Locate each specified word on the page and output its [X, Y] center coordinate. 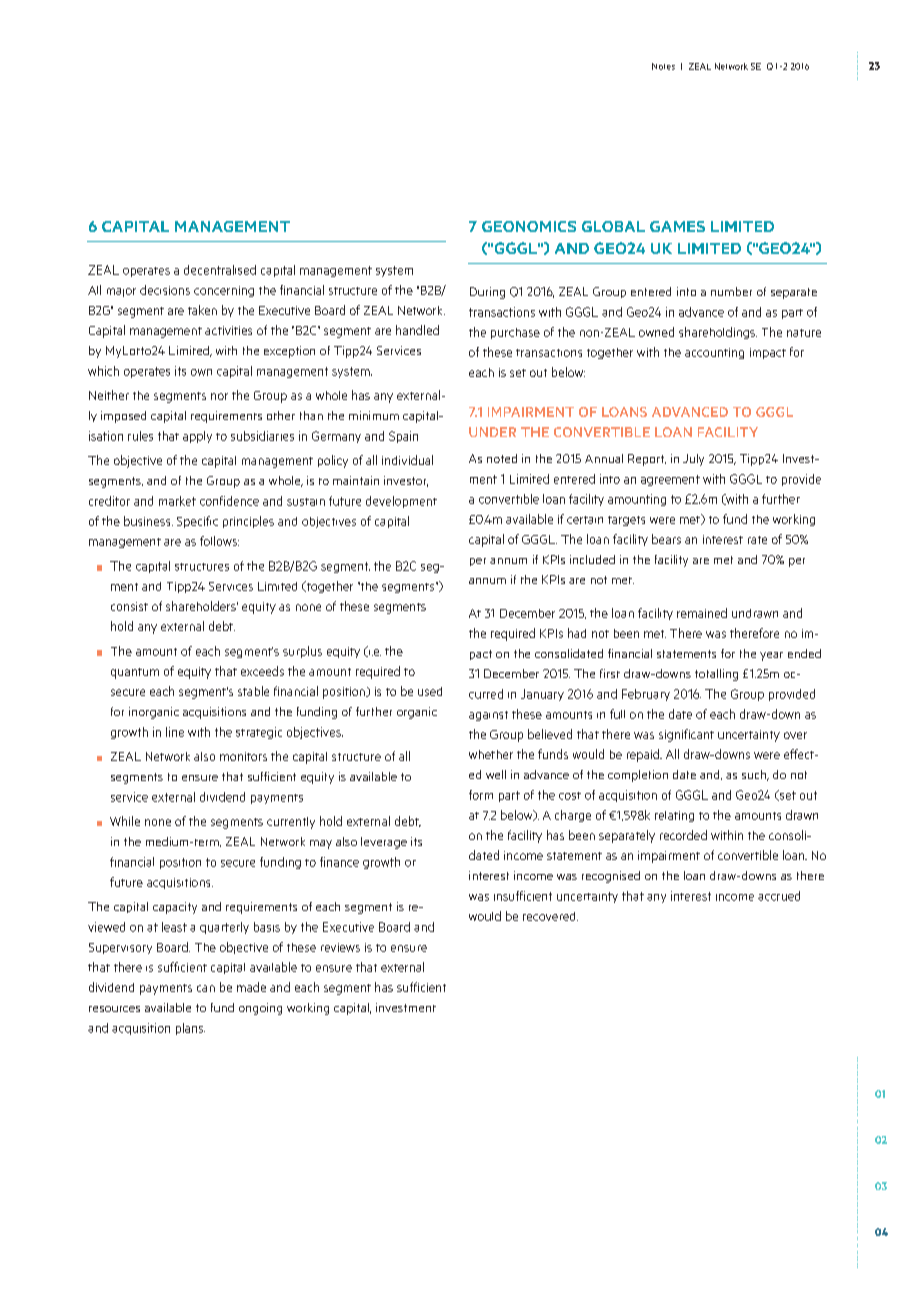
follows [219, 541]
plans [190, 1029]
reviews [340, 947]
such [755, 775]
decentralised [220, 270]
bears [666, 539]
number [731, 291]
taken [202, 310]
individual [407, 460]
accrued [779, 896]
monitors [243, 756]
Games [677, 226]
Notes [663, 66]
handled [417, 330]
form [481, 795]
